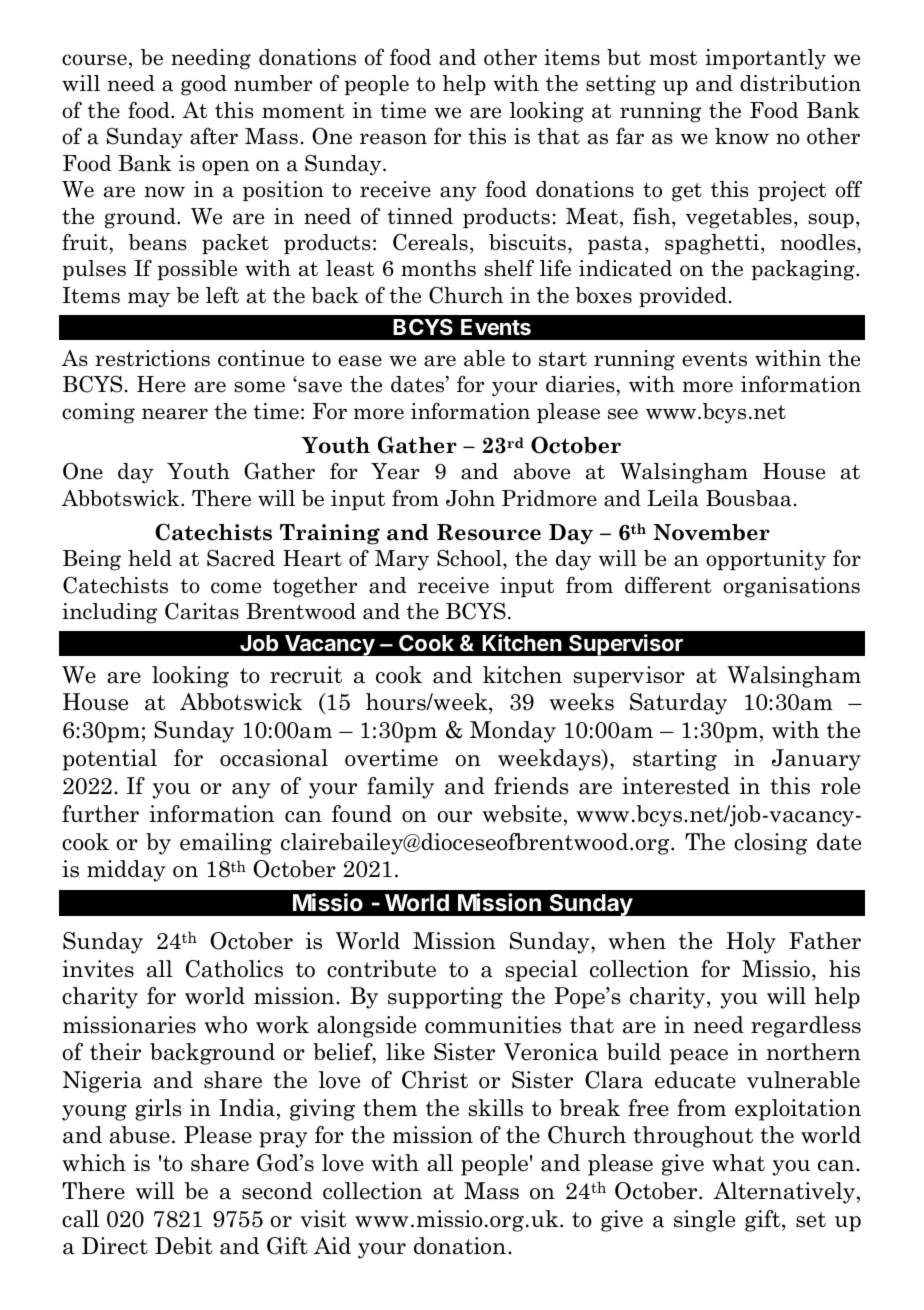 Image resolution: width=924 pixels, height=1310 pixels. I want to click on good, so click(204, 85).
